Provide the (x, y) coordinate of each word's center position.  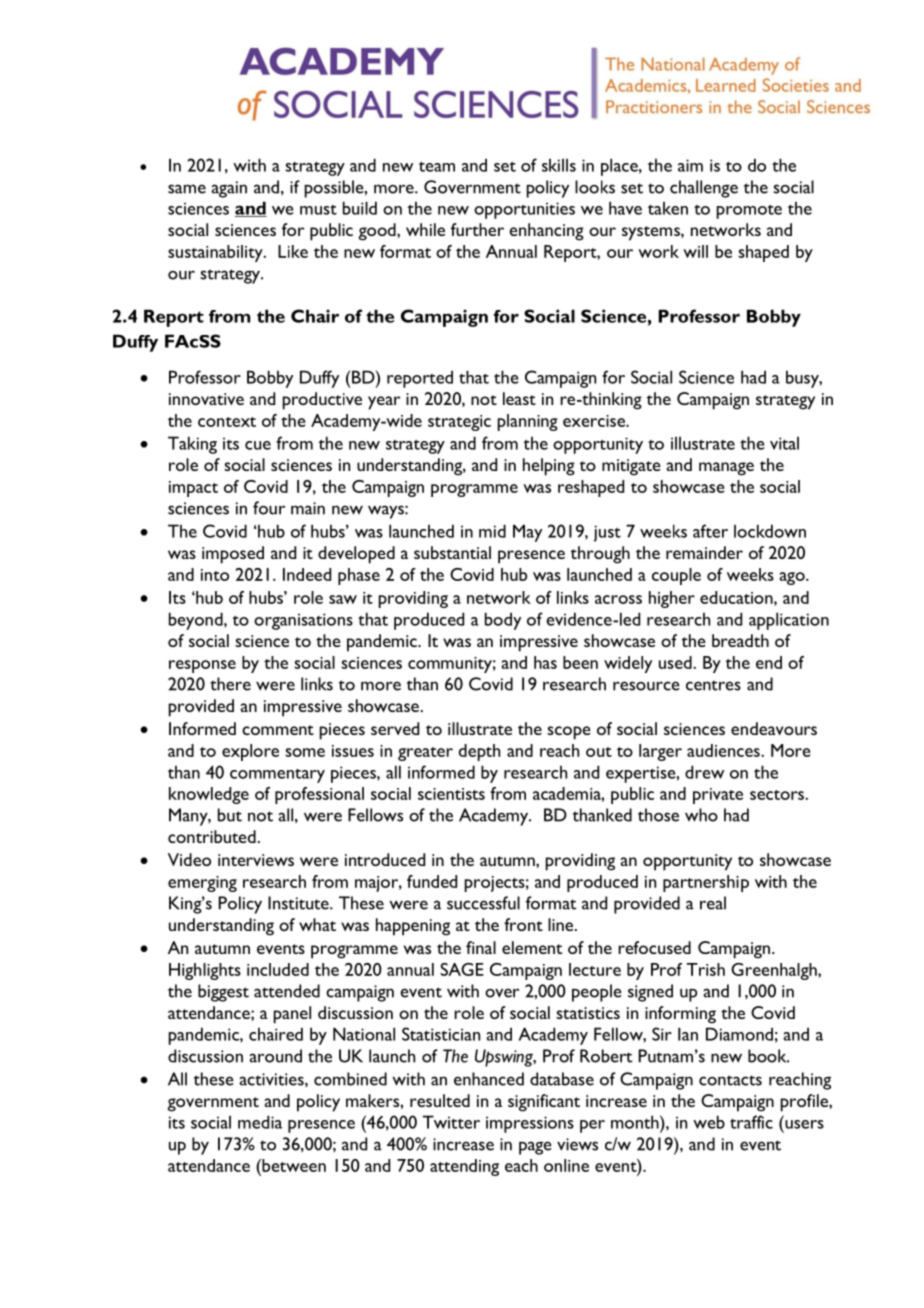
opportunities (524, 210)
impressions (530, 1124)
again (229, 189)
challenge (704, 189)
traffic (751, 1122)
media (260, 1122)
